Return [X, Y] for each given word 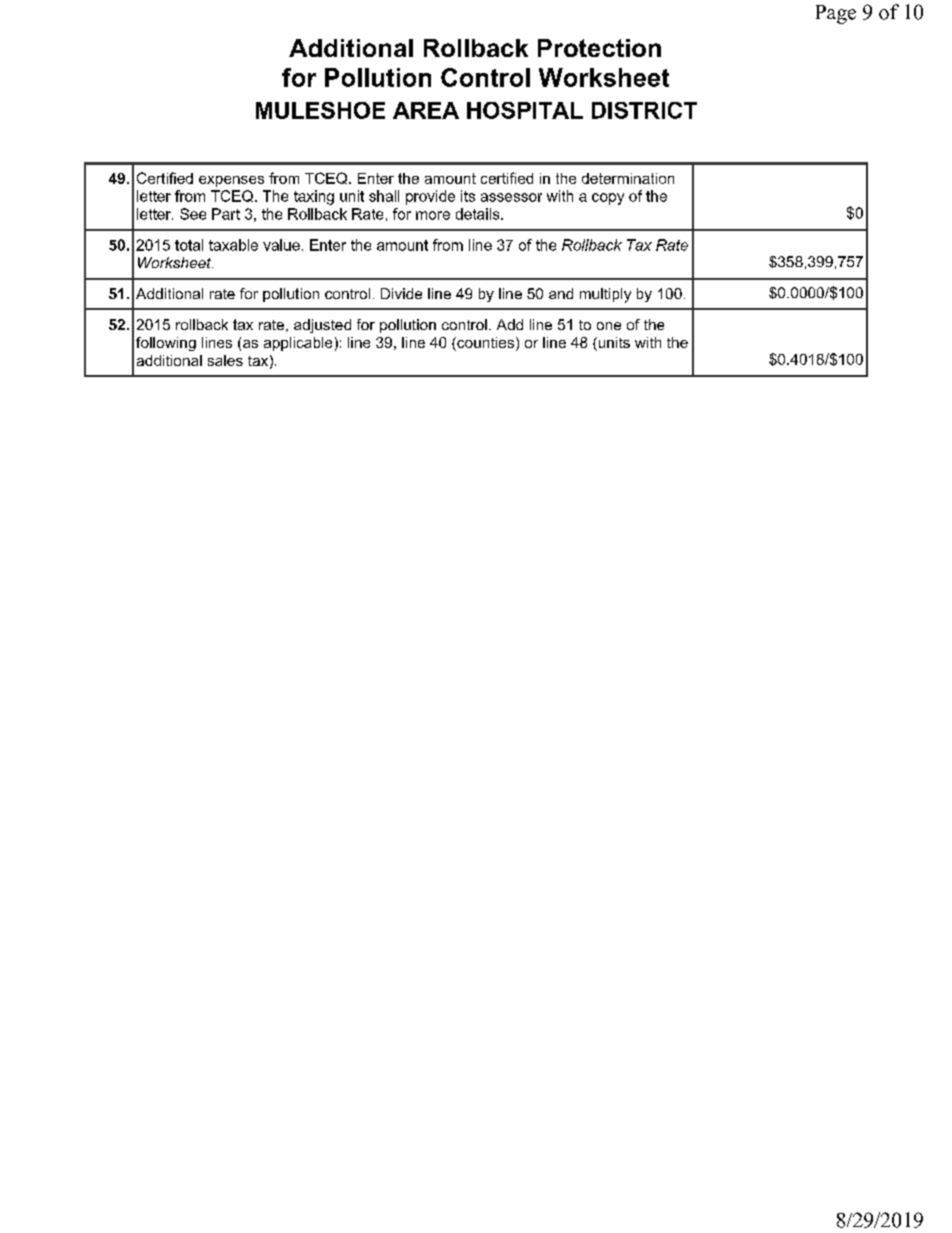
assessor [511, 197]
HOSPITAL [525, 110]
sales [225, 360]
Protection [599, 48]
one [609, 326]
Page [836, 14]
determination [628, 178]
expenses [231, 181]
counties [486, 344]
